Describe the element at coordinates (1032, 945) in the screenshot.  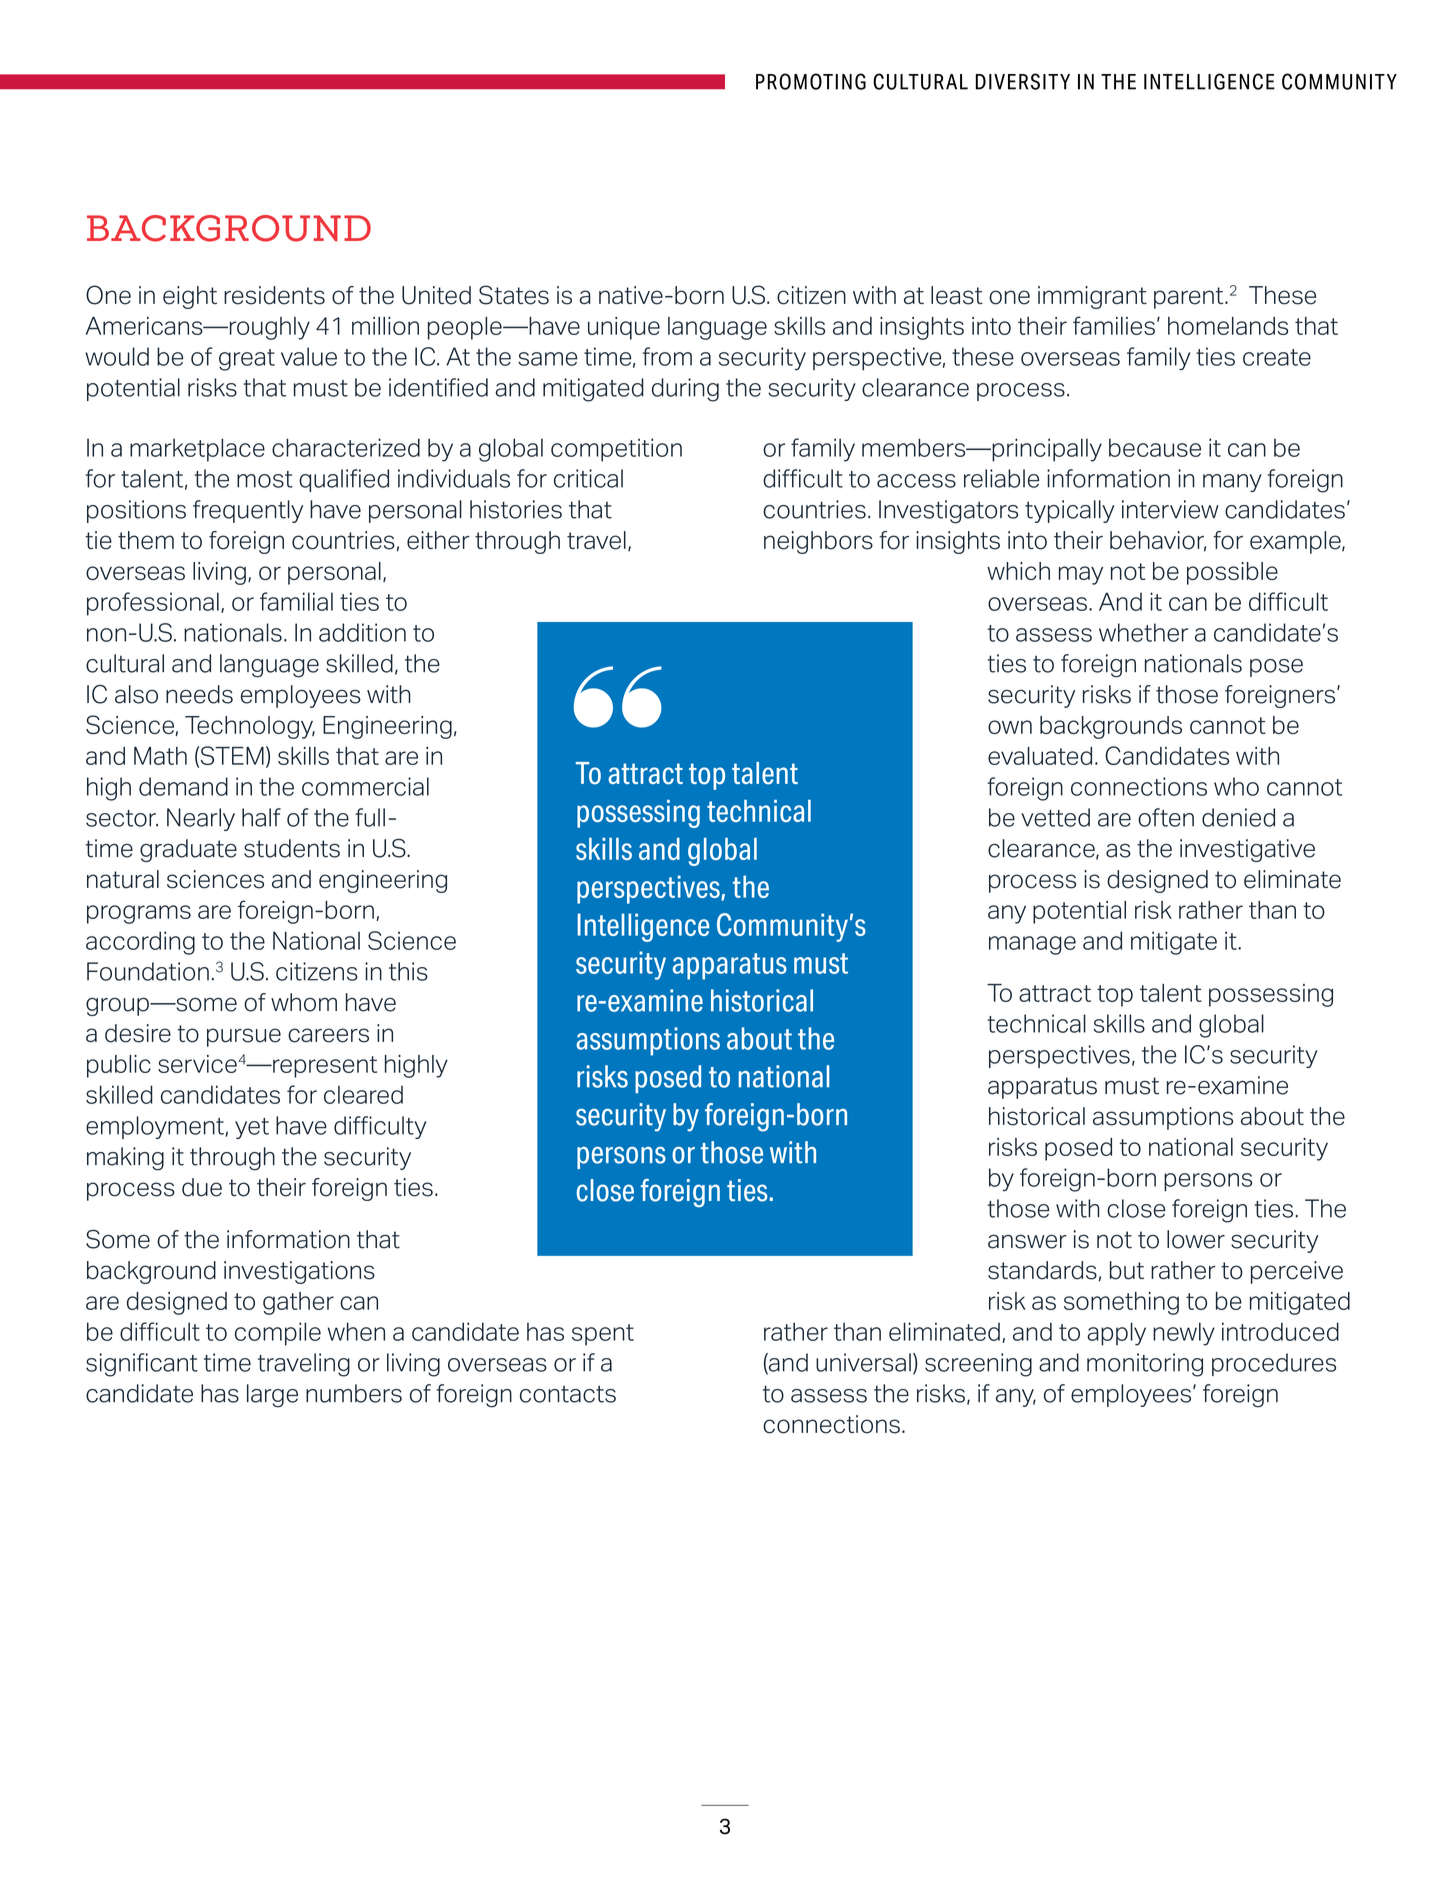
I see `manage` at that location.
